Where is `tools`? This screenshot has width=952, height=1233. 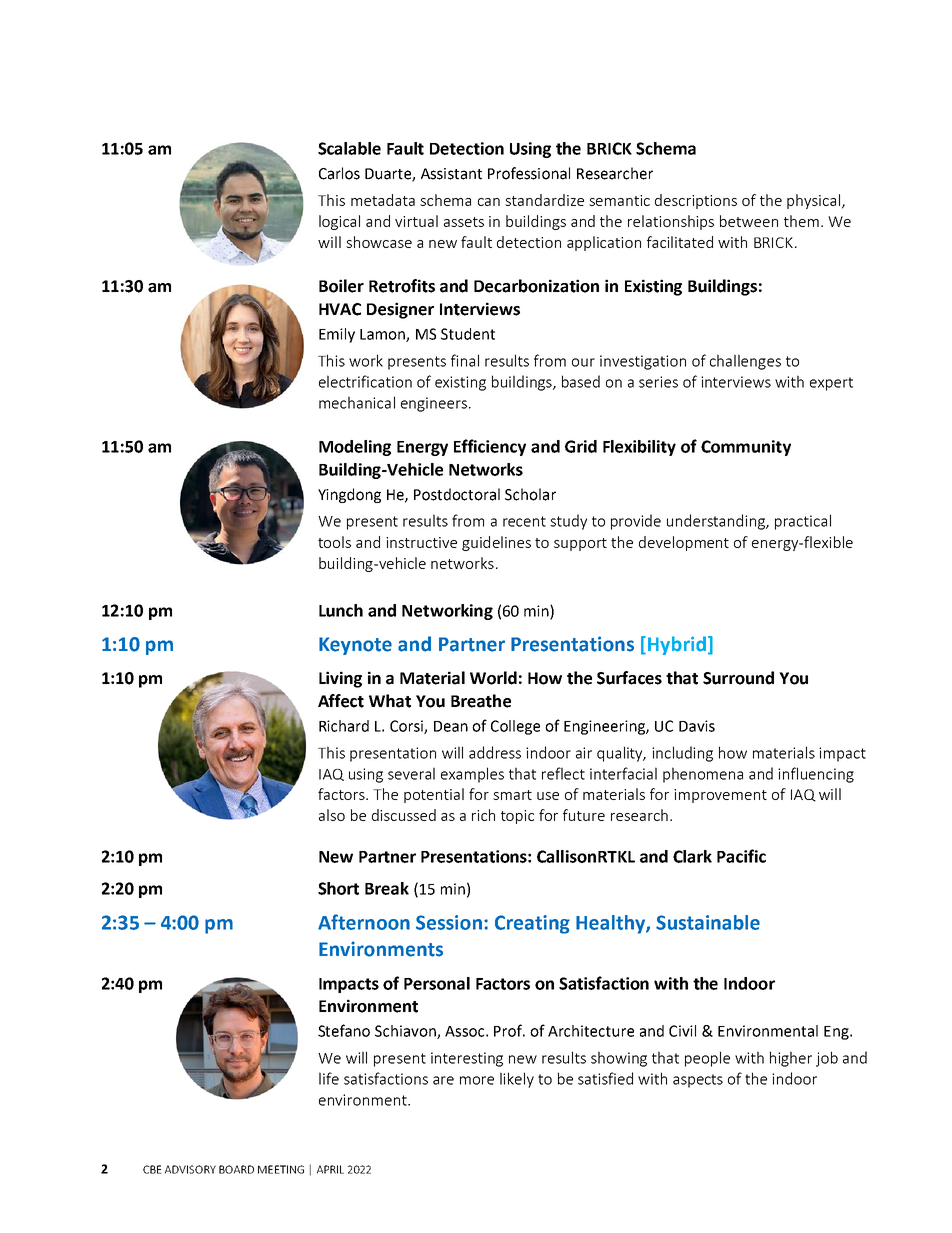 tools is located at coordinates (334, 542).
